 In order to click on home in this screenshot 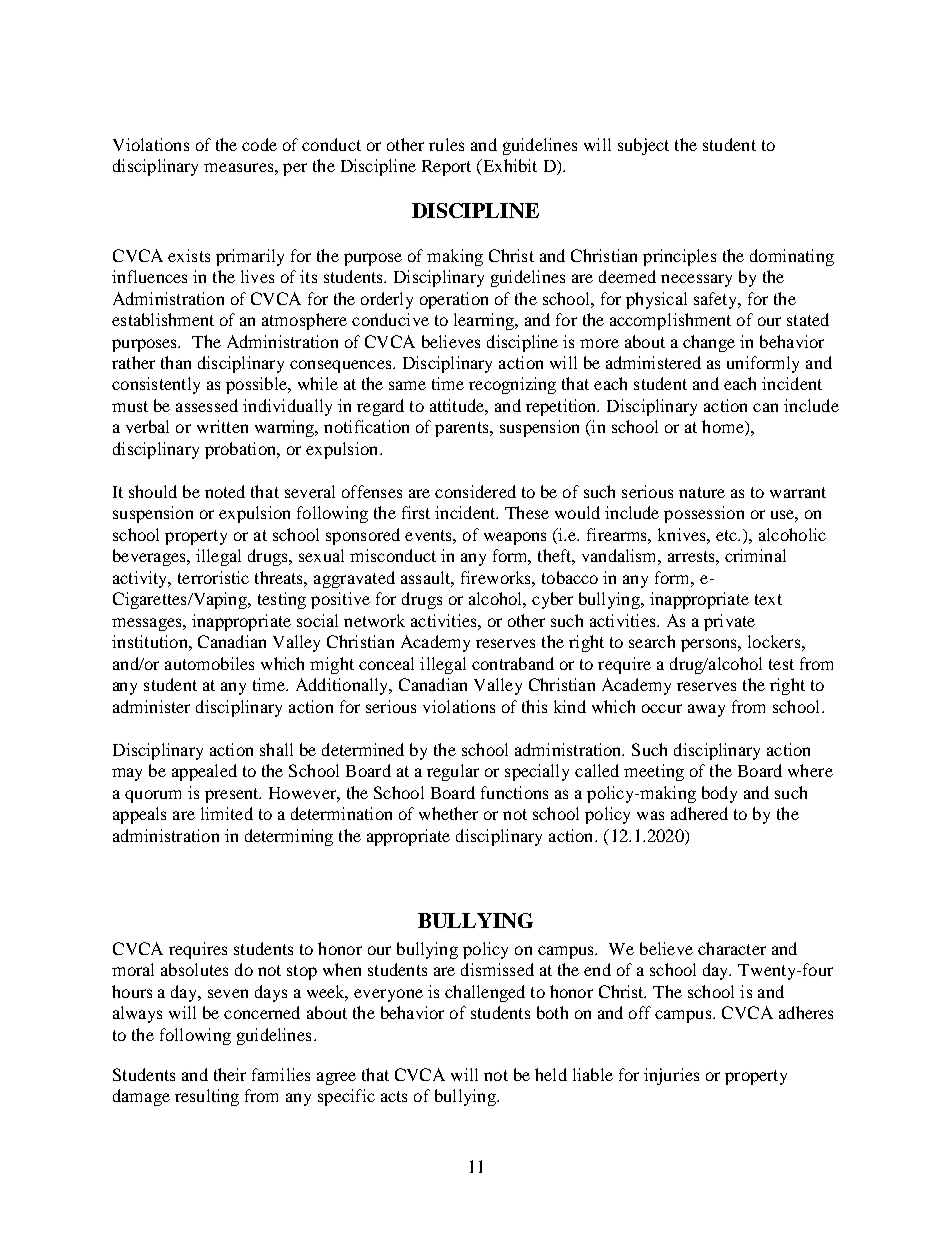, I will do `click(724, 428)`.
